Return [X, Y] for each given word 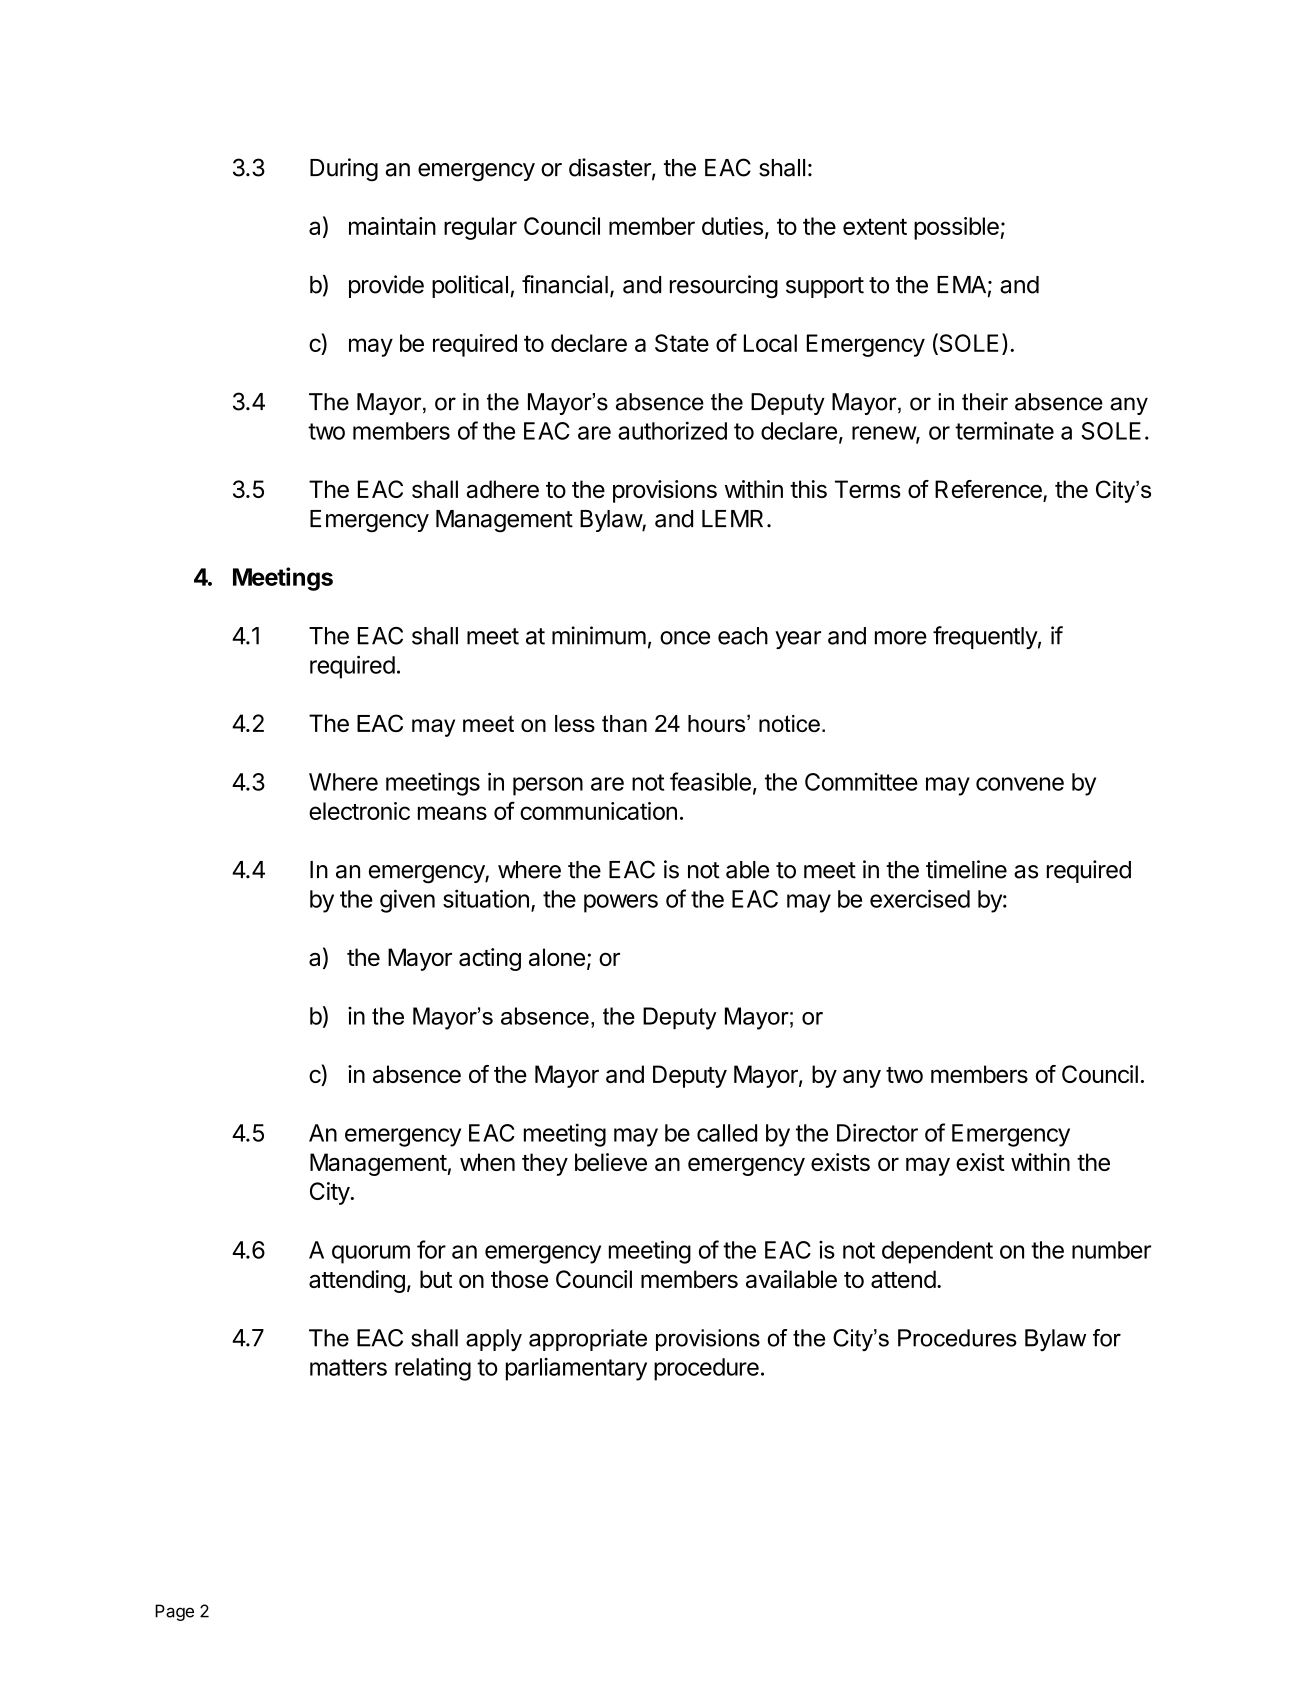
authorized [672, 430]
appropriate [588, 1340]
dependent [937, 1252]
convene [1020, 784]
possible [956, 228]
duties [732, 226]
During [344, 170]
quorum [371, 1254]
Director [877, 1132]
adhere [503, 489]
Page [174, 1612]
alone [557, 957]
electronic [359, 811]
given [407, 901]
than [624, 723]
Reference [989, 490]
